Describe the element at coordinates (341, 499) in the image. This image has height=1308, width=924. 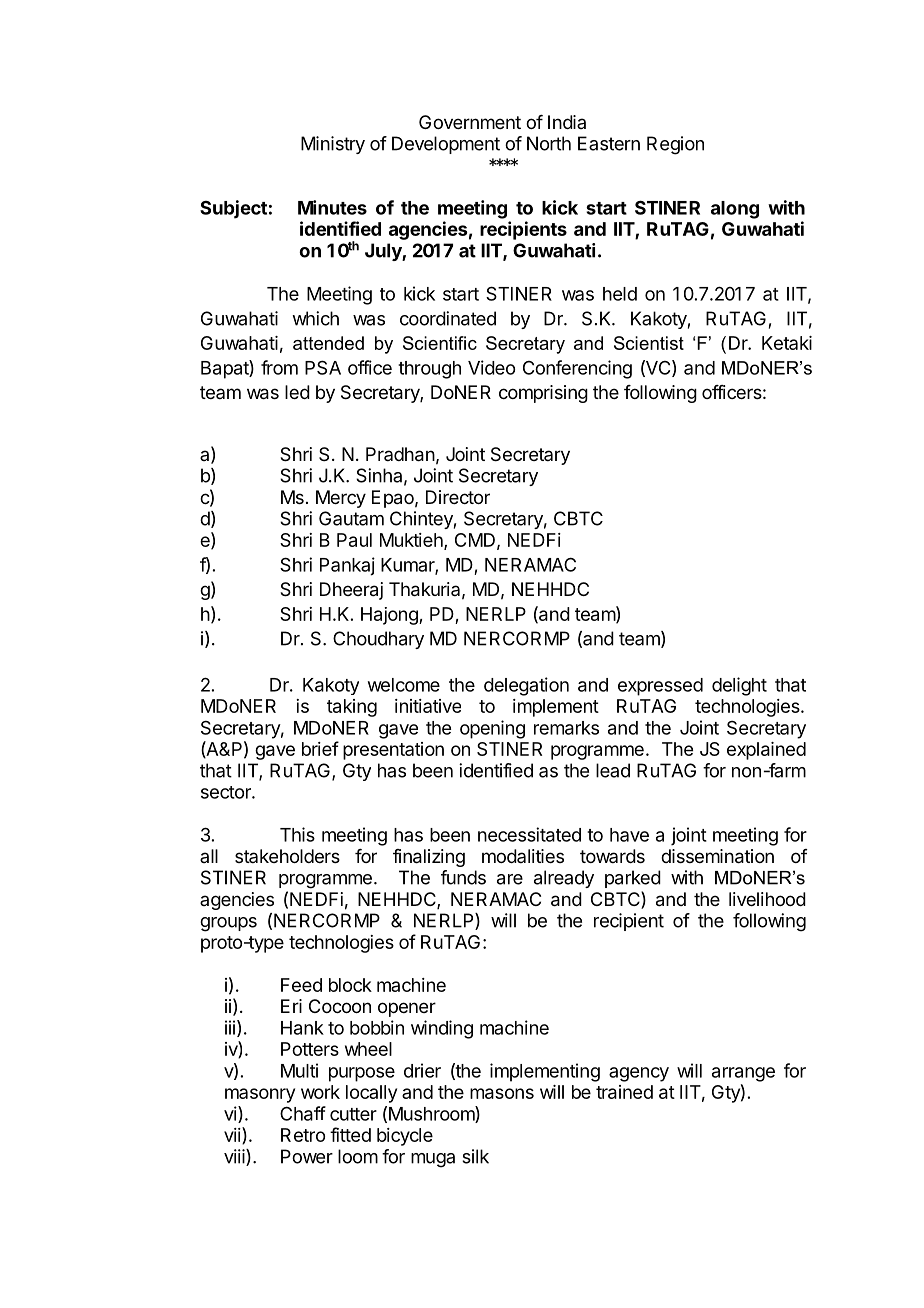
I see `Mercy` at that location.
